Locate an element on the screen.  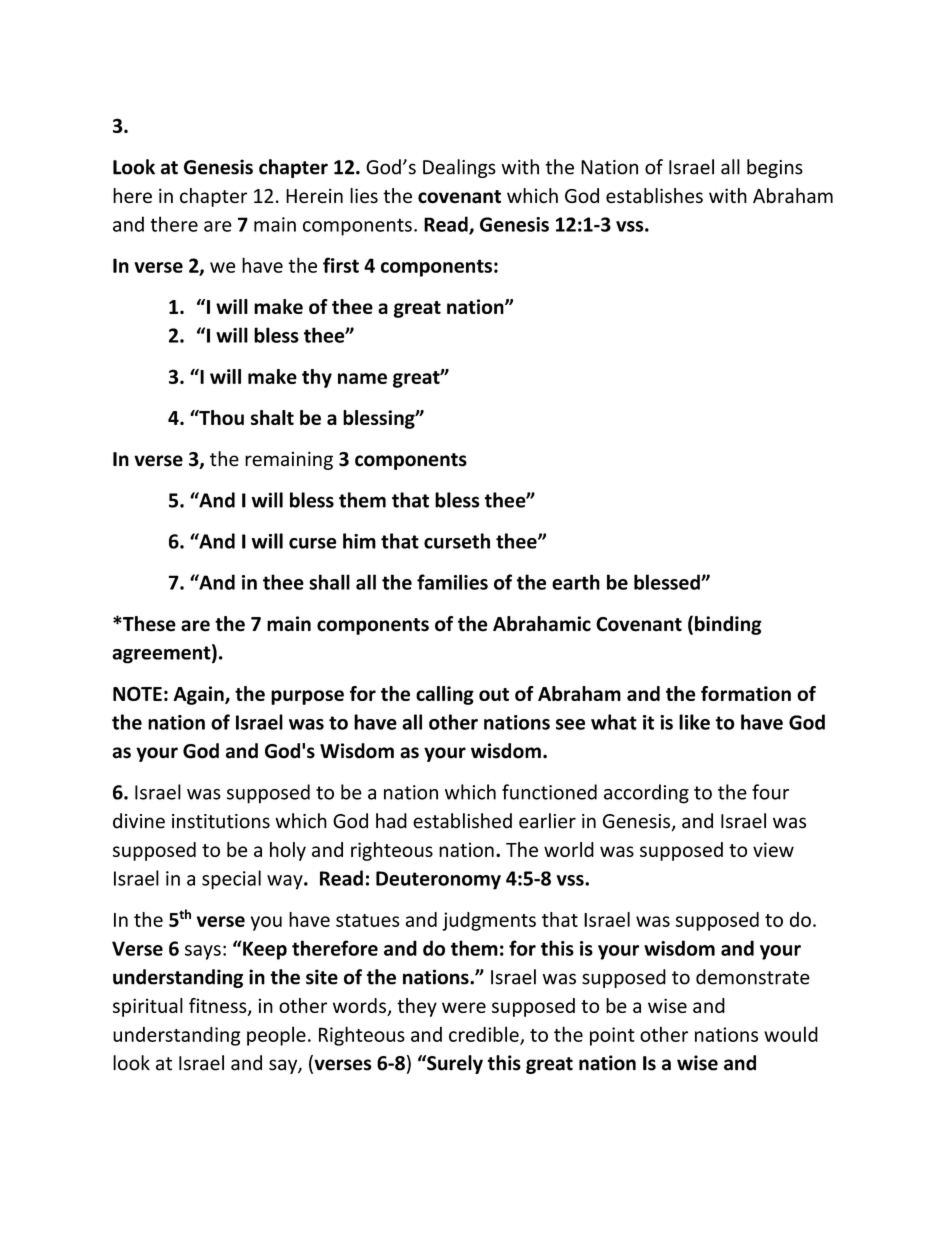
establishes is located at coordinates (654, 196).
